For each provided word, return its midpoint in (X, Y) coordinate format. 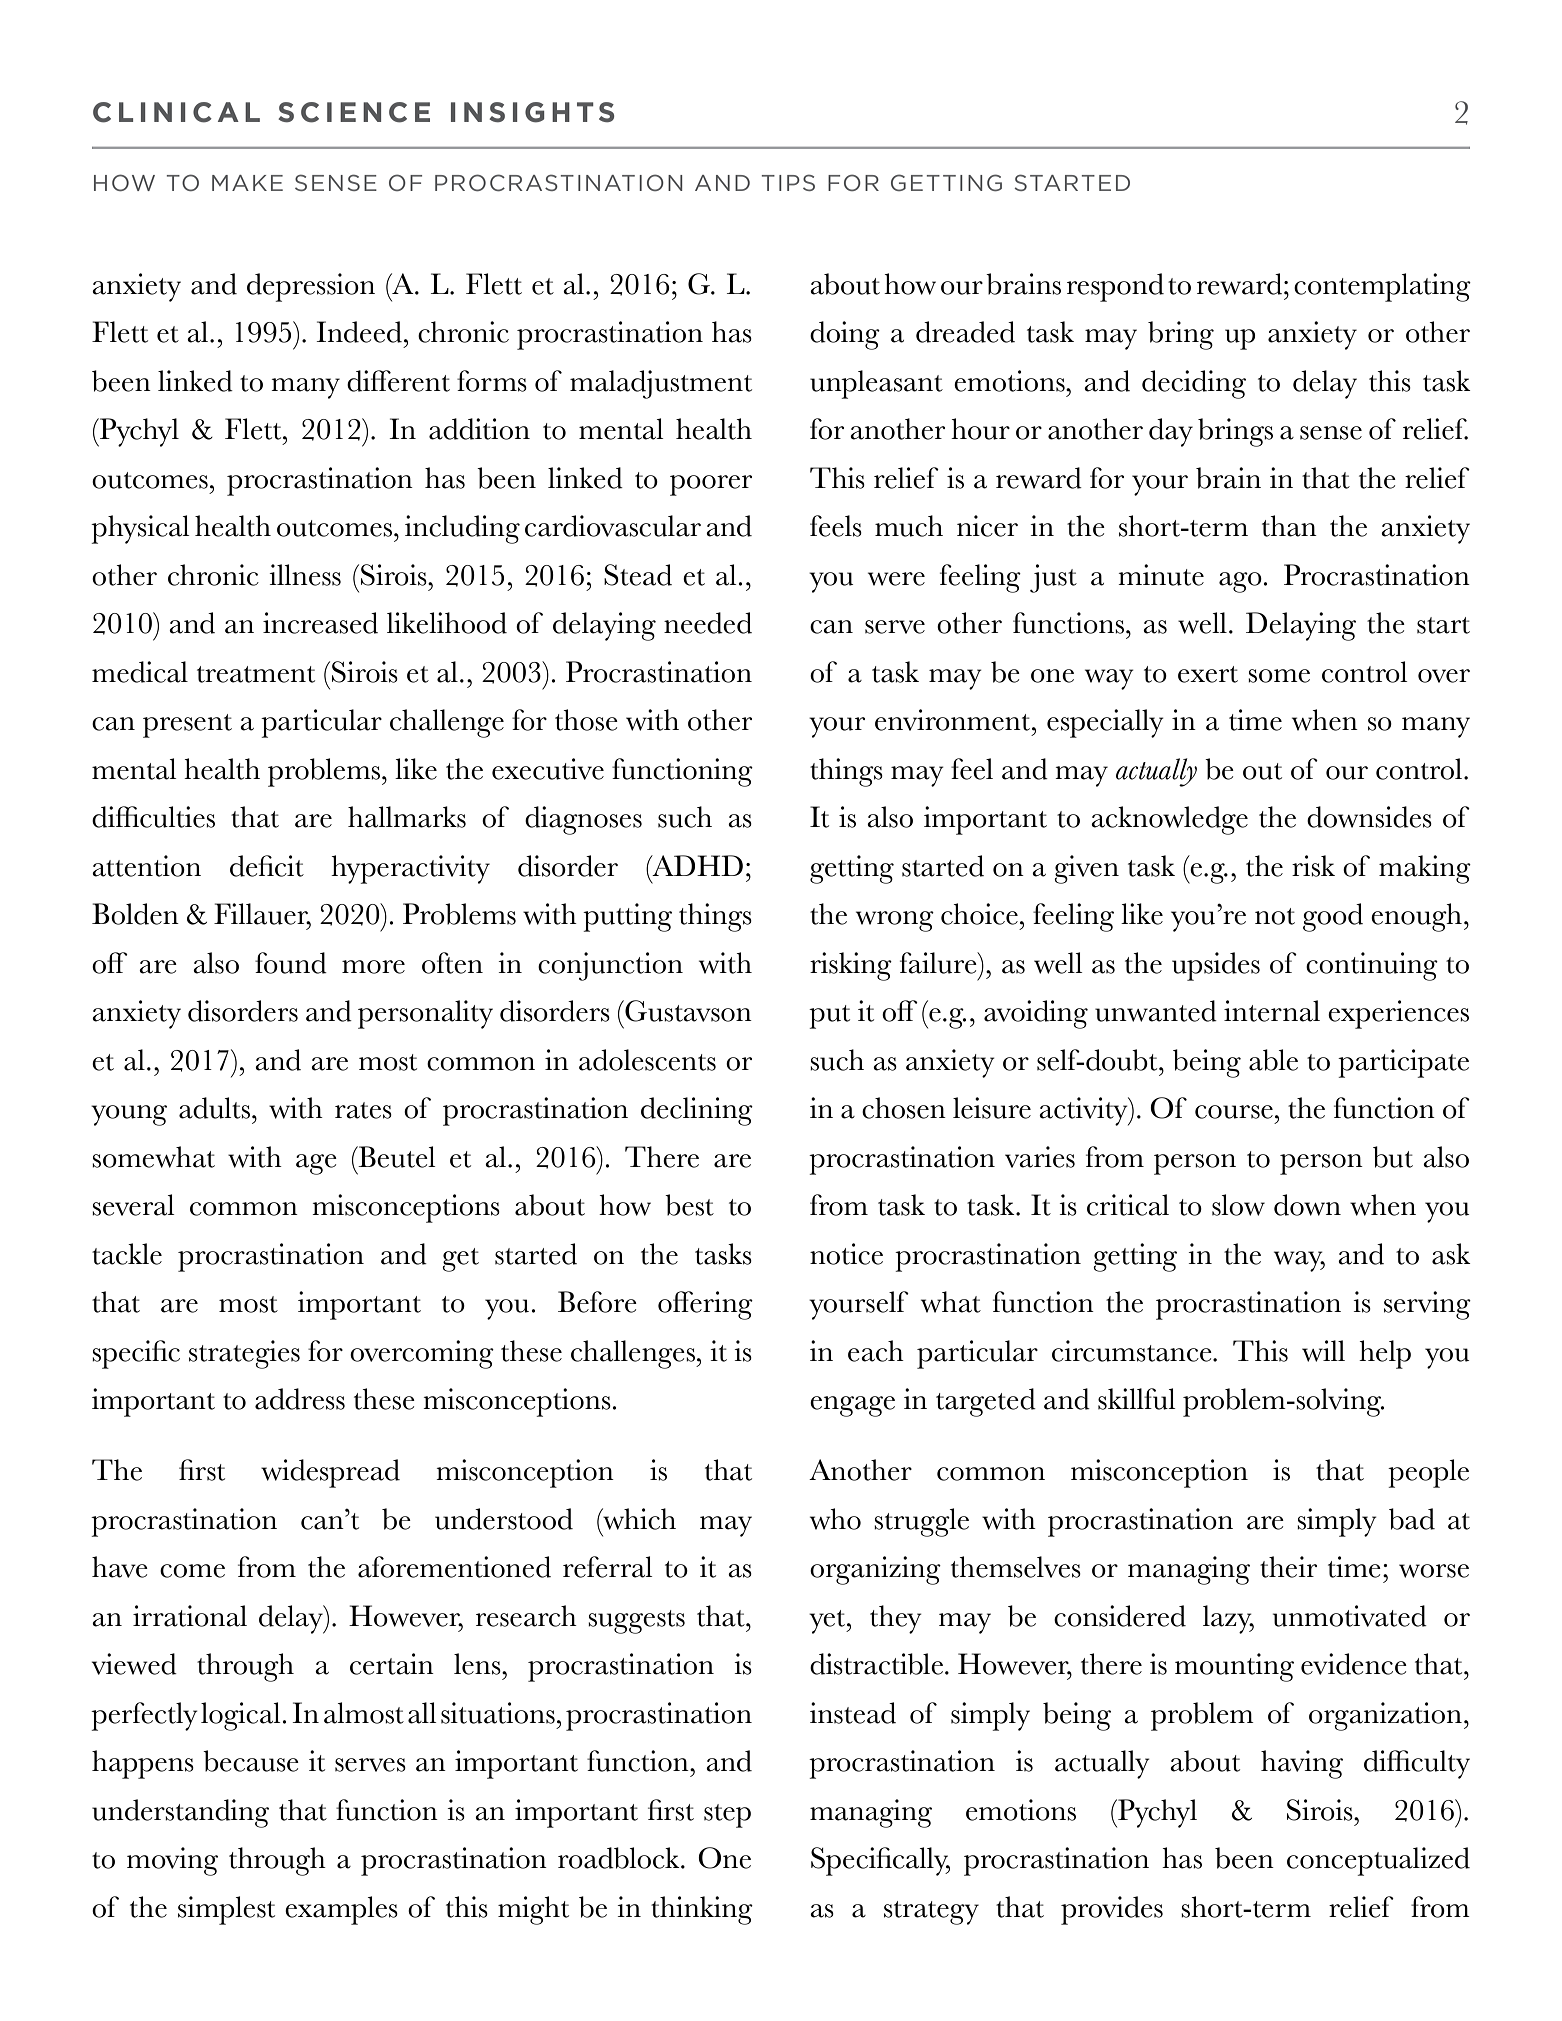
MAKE (247, 183)
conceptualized (1378, 1861)
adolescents (647, 1060)
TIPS (788, 182)
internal (1272, 1011)
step (727, 1816)
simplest (226, 1910)
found (291, 963)
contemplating (1382, 287)
